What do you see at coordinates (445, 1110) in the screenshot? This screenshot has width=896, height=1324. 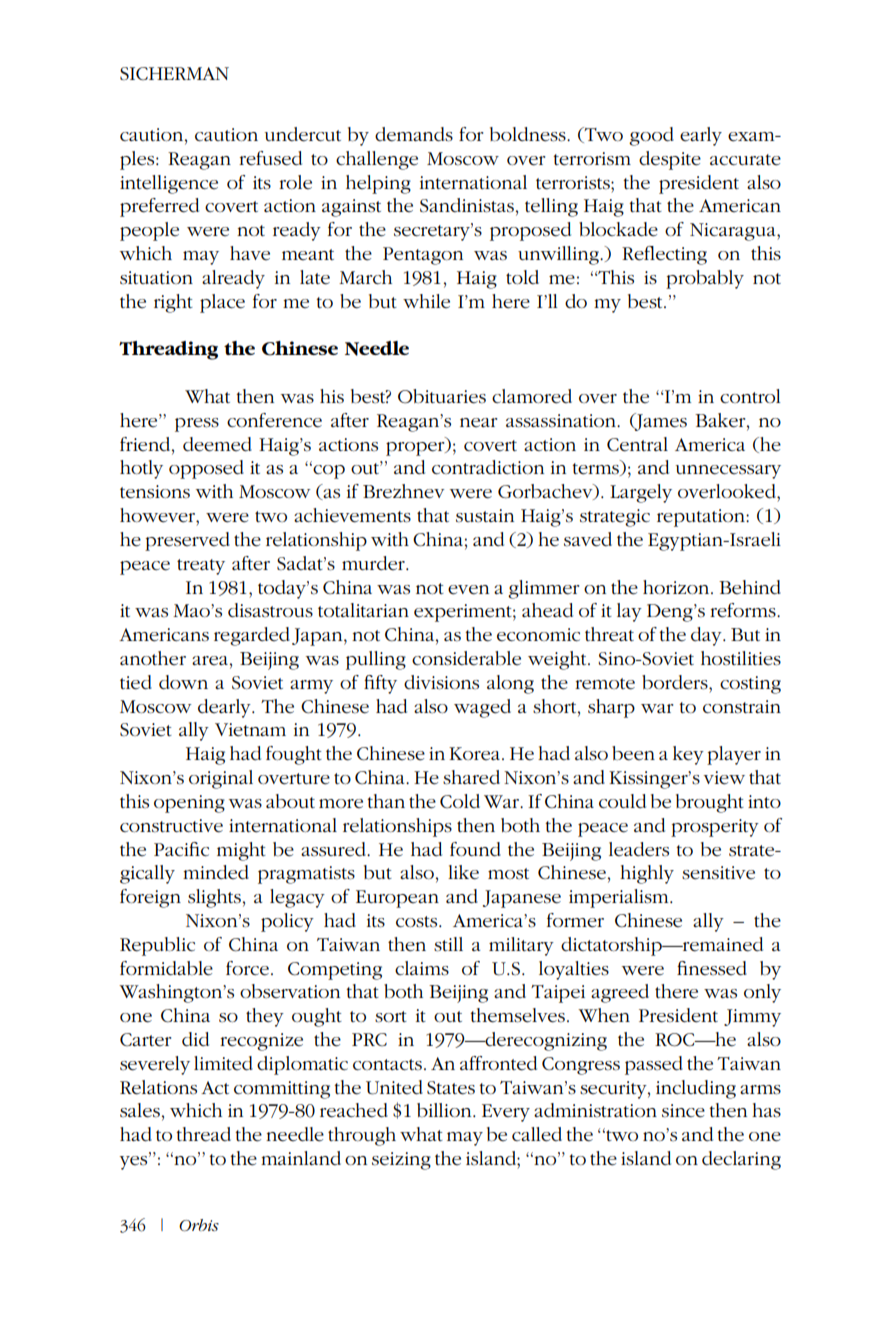 I see `billion` at bounding box center [445, 1110].
